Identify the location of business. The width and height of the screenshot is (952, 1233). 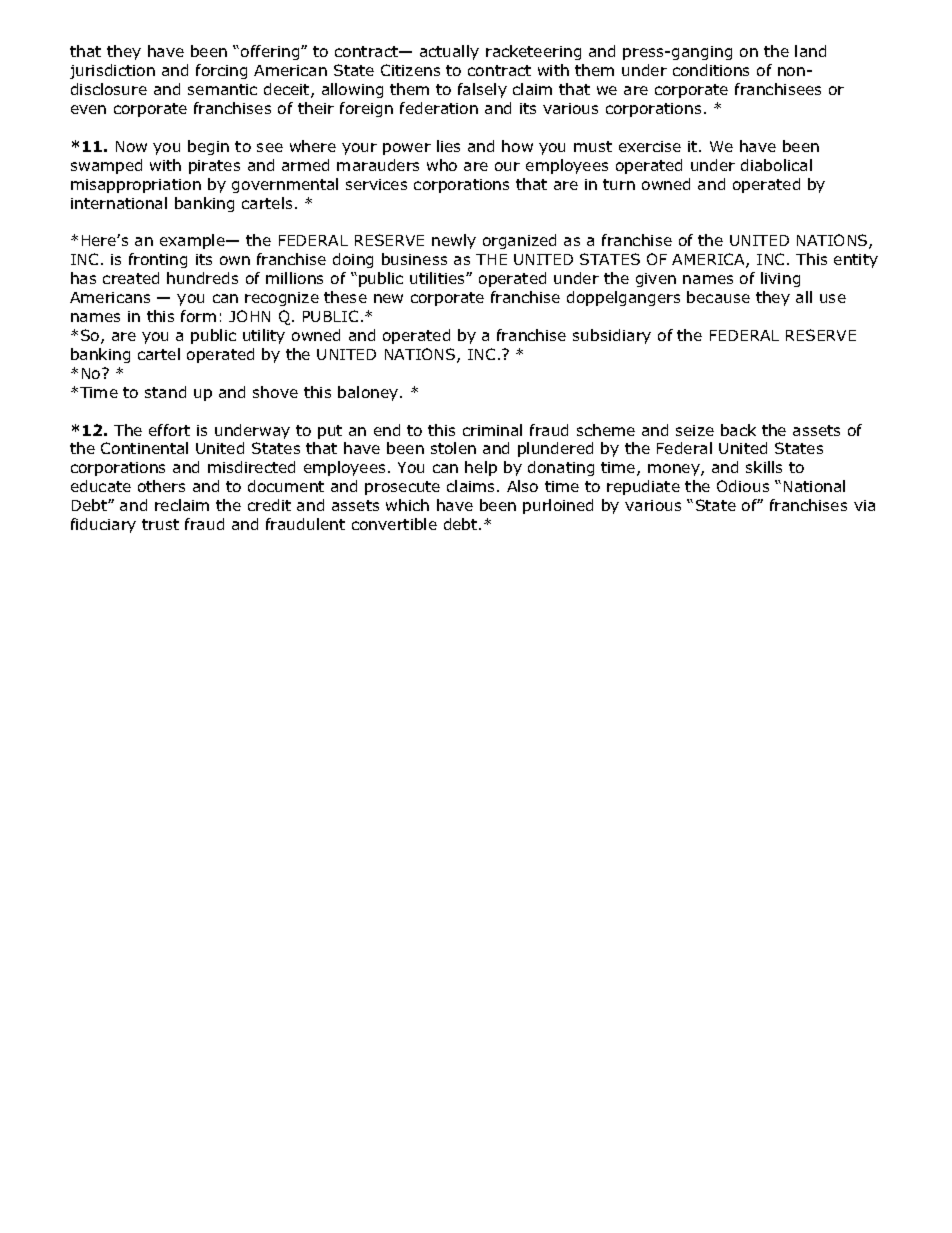
(414, 259).
